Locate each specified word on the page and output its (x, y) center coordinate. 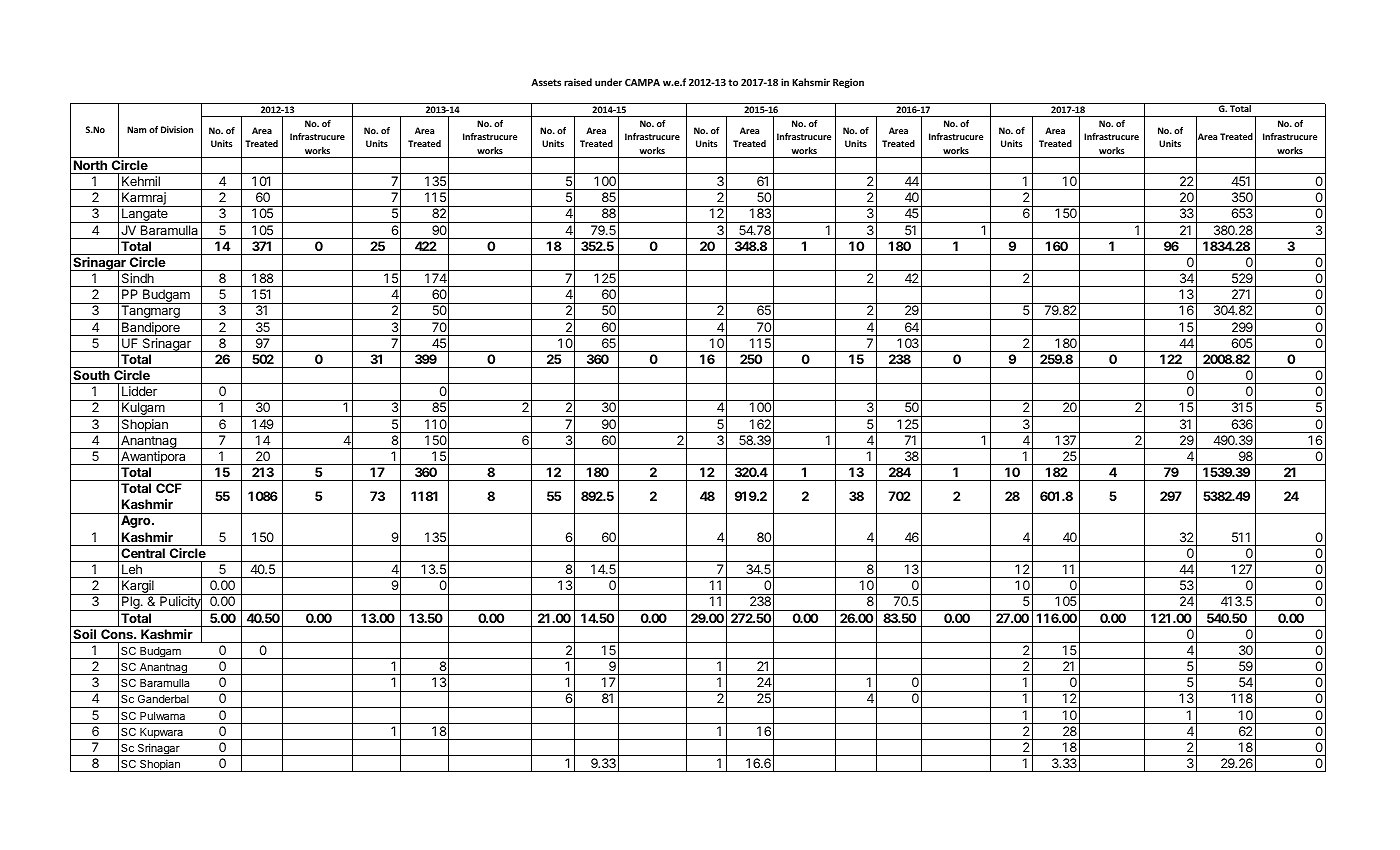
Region (848, 83)
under (608, 82)
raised (578, 82)
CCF (169, 488)
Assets (546, 82)
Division (177, 129)
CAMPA (642, 82)
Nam (136, 129)
